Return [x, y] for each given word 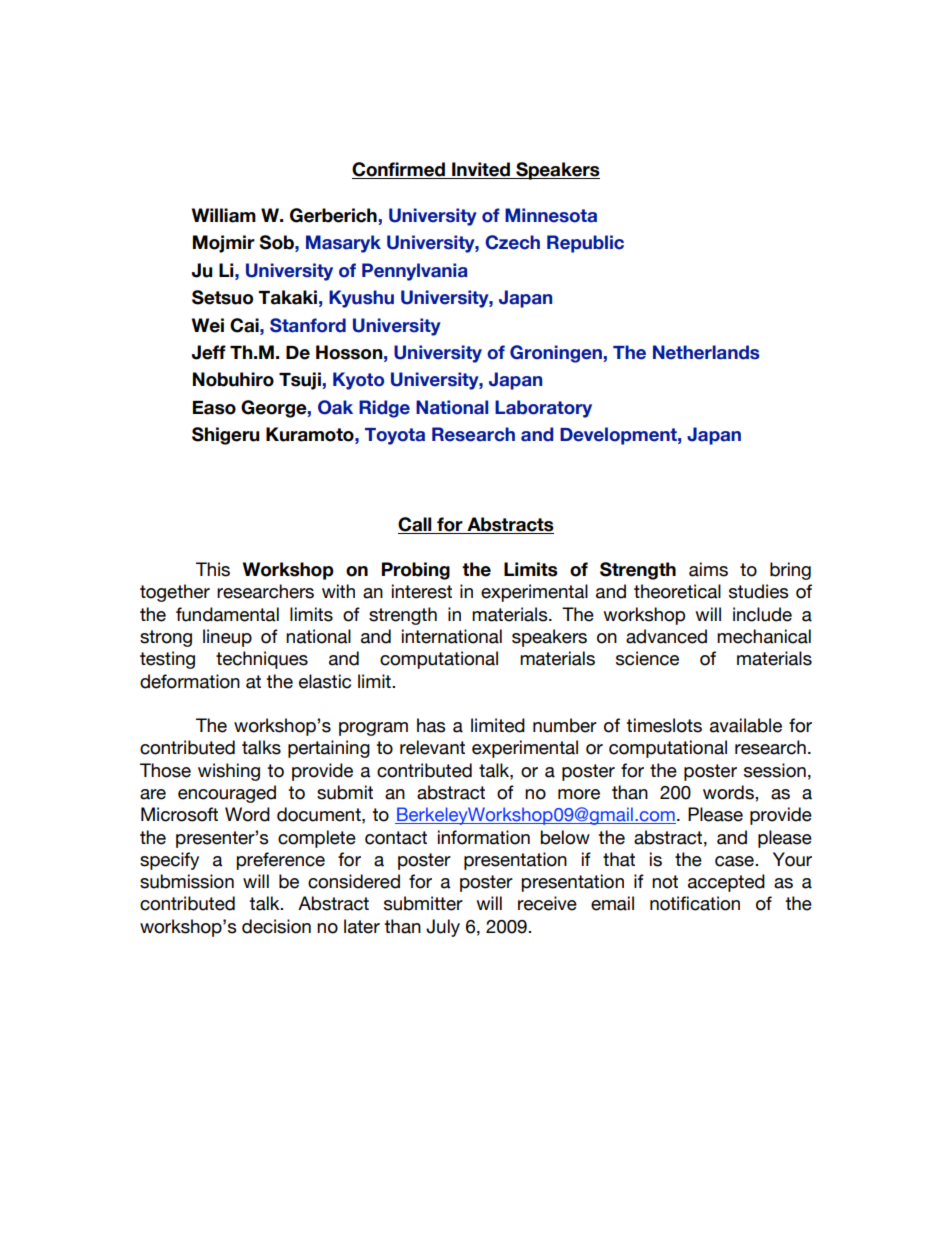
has [431, 725]
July [443, 928]
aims [708, 569]
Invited [481, 170]
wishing [229, 772]
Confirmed [399, 170]
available [746, 725]
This [213, 569]
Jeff [209, 352]
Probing [416, 571]
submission [187, 881]
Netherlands [706, 352]
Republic [585, 244]
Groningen [556, 354]
